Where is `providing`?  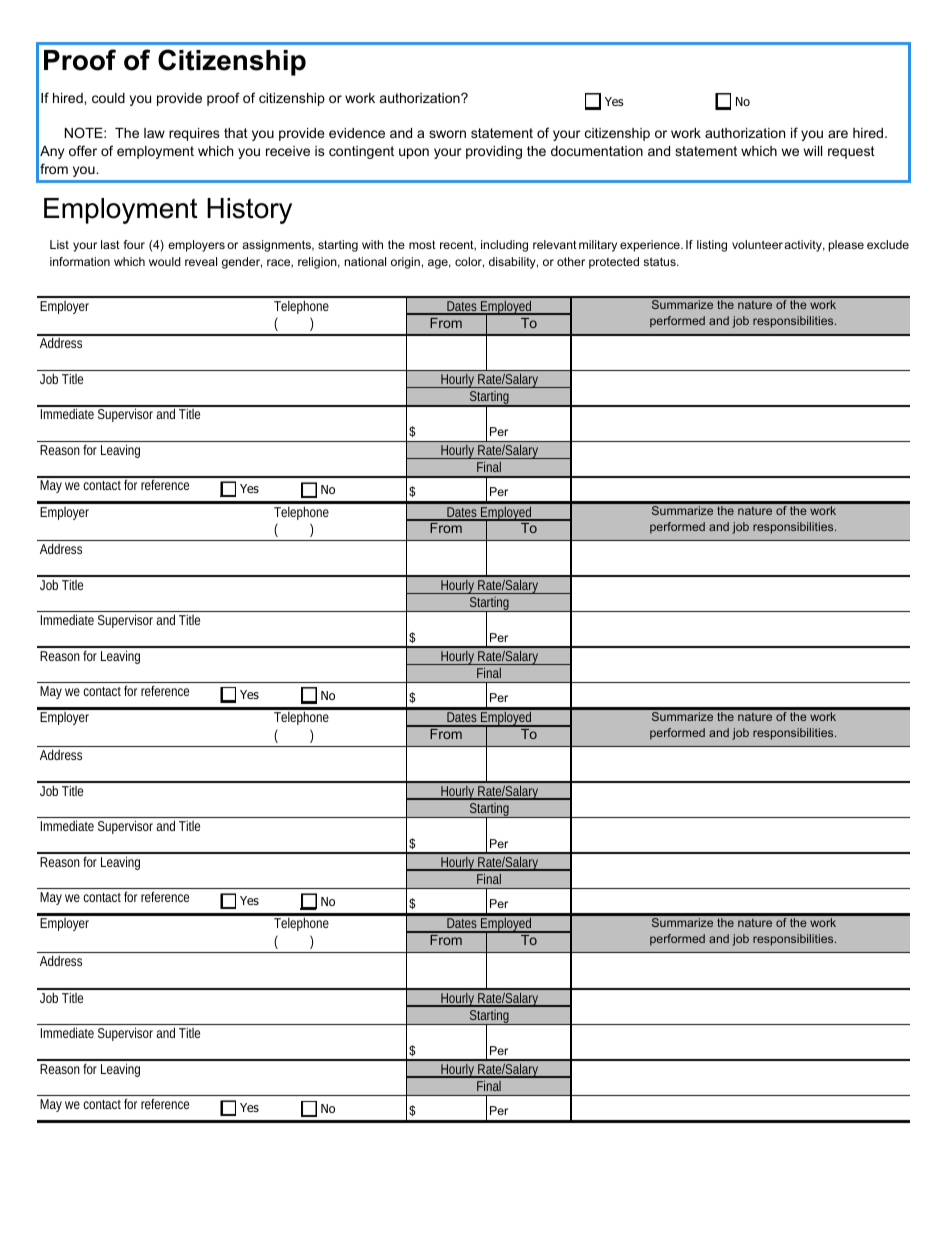
providing is located at coordinates (494, 152).
